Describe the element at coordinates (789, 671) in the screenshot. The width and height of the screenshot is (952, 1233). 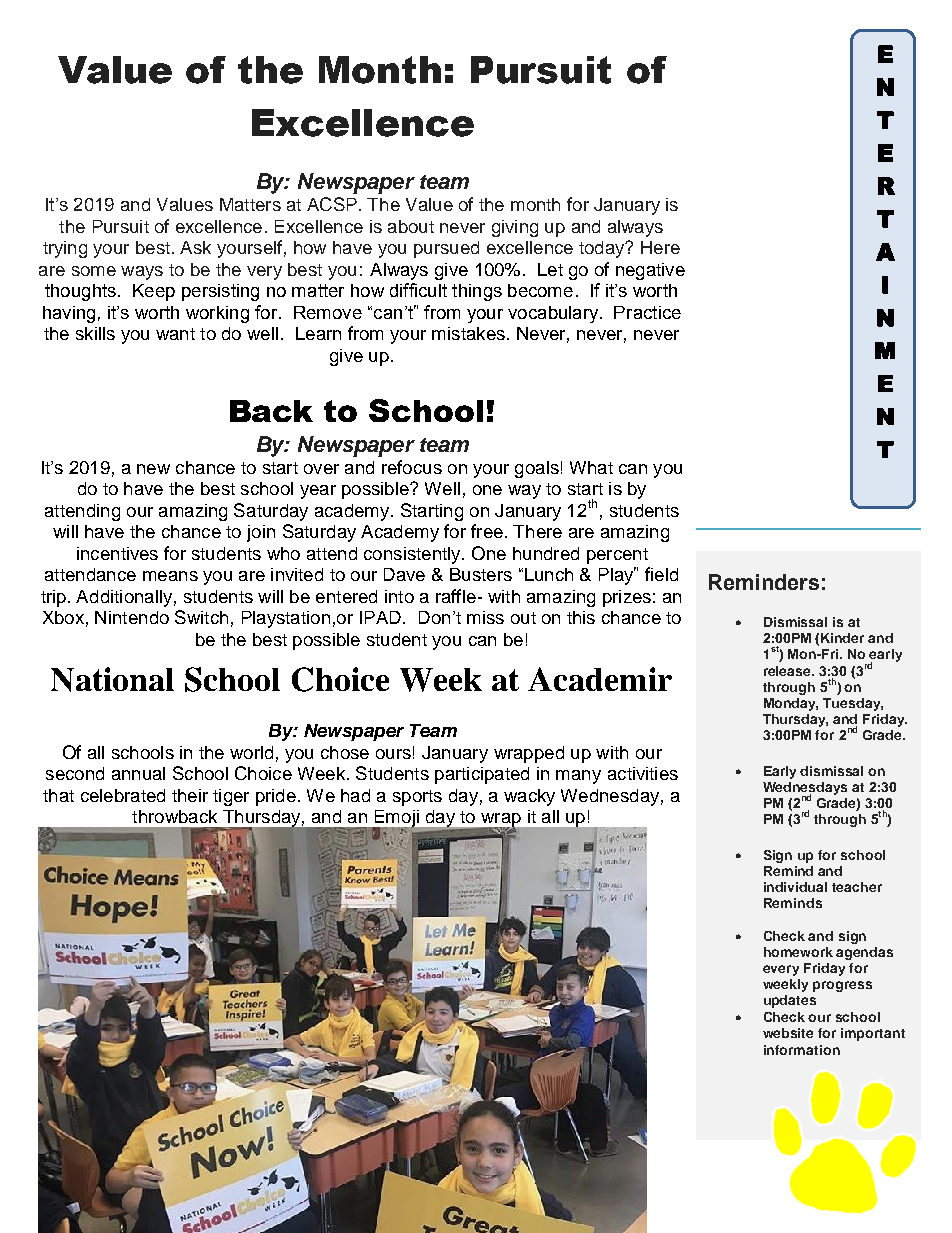
I see `release` at that location.
